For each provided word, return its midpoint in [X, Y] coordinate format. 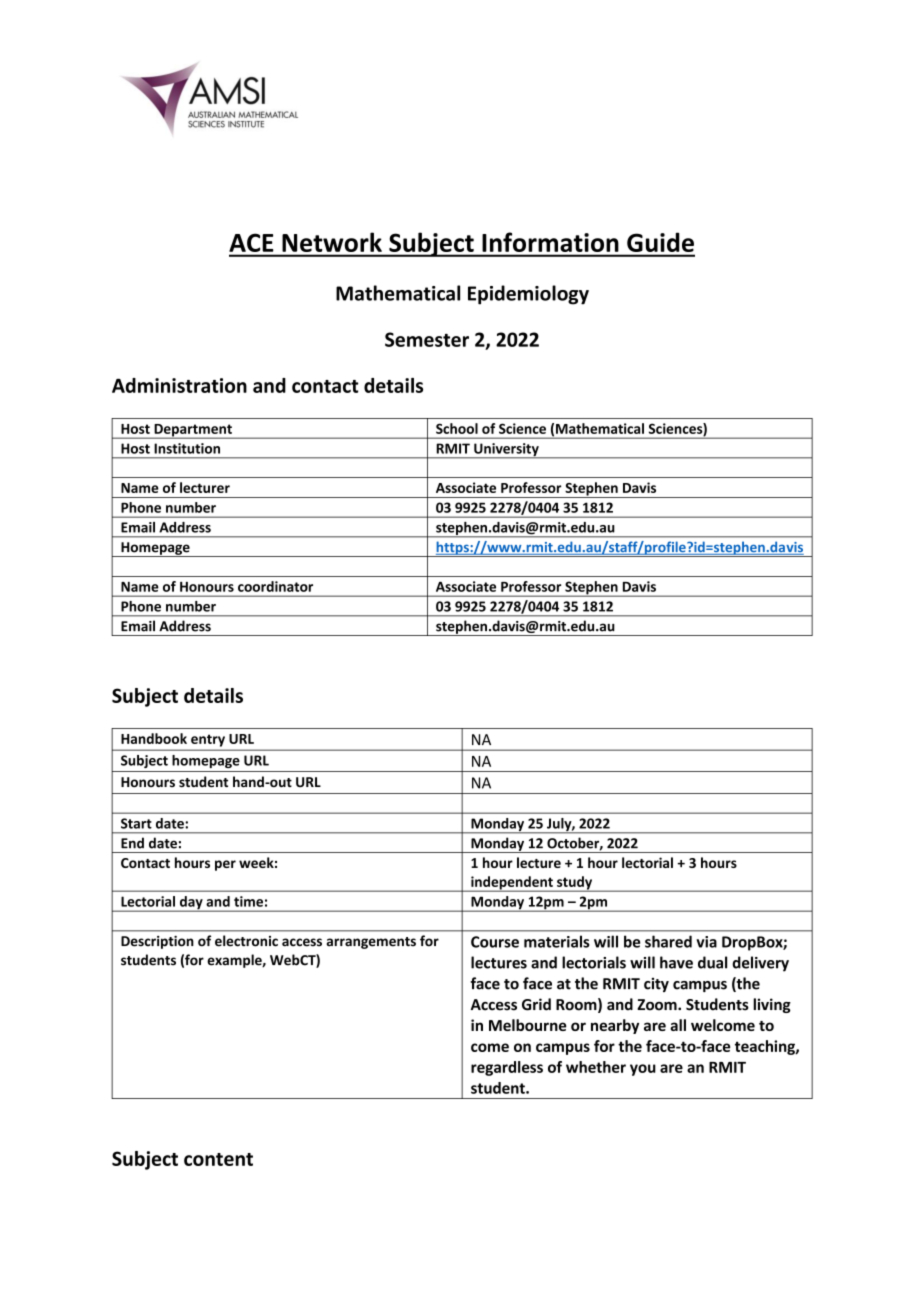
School [457, 428]
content [218, 1159]
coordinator [275, 586]
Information [550, 242]
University [506, 451]
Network [332, 242]
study [575, 884]
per [225, 865]
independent [512, 884]
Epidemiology [528, 295]
